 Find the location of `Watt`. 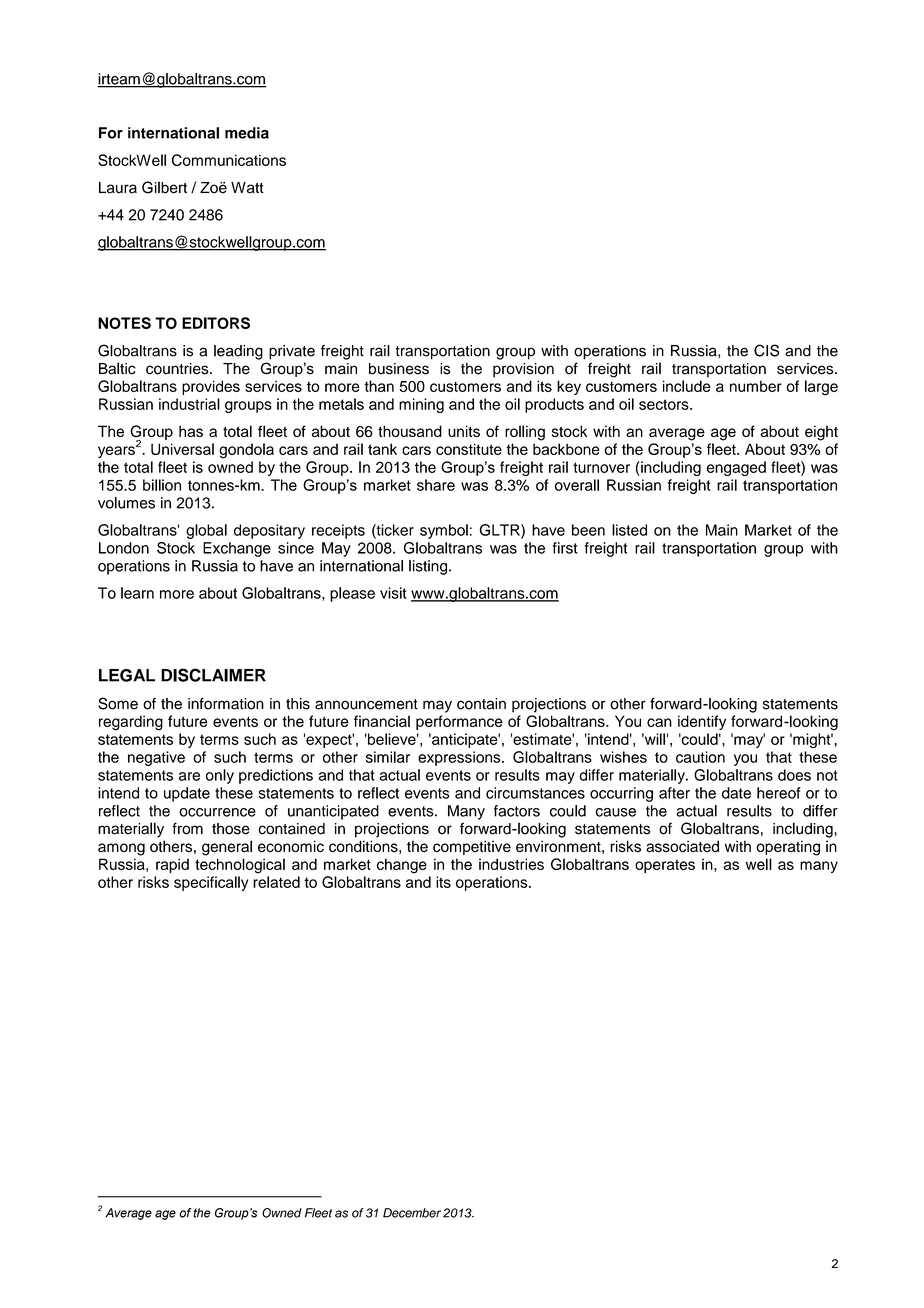

Watt is located at coordinates (247, 188).
